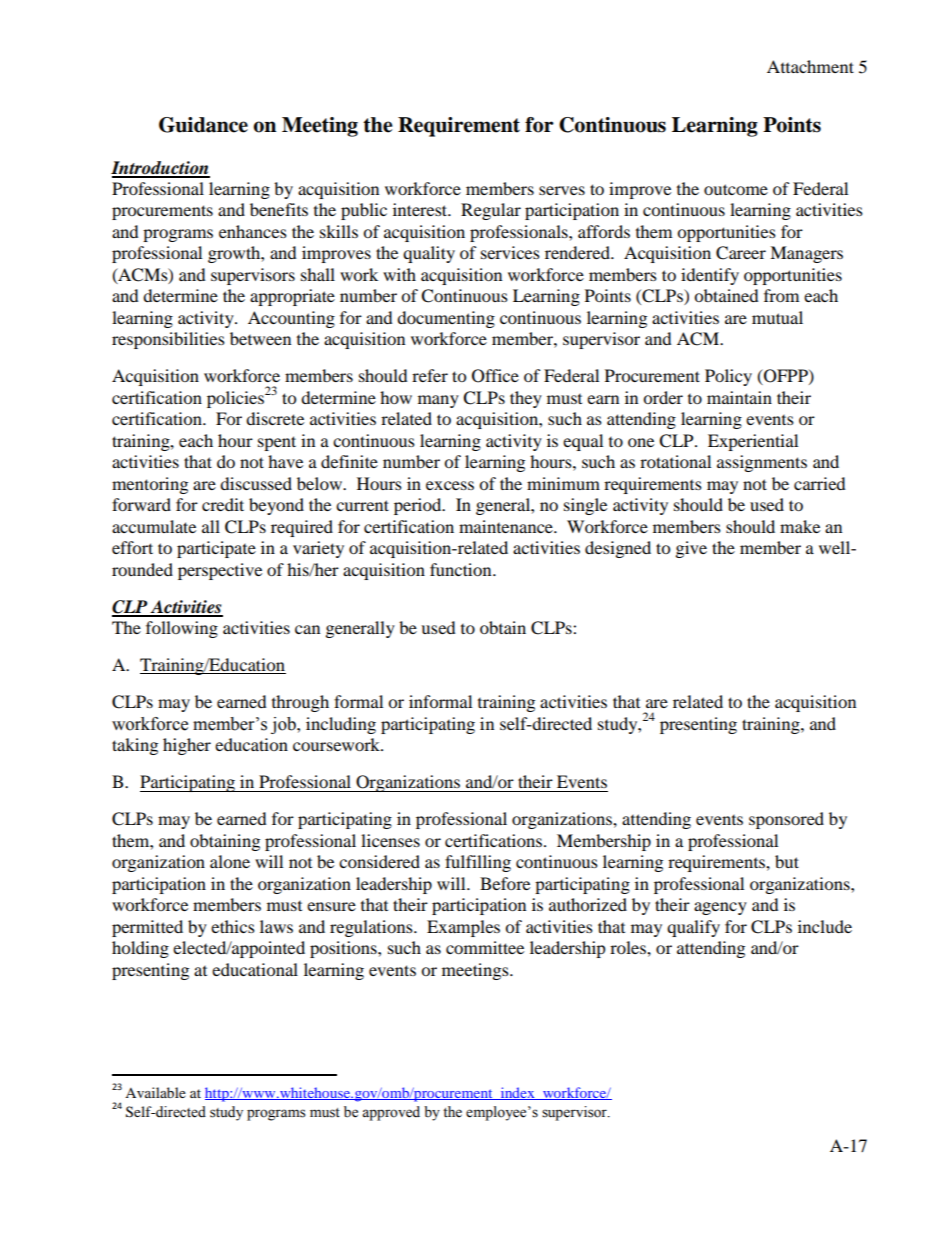  Describe the element at coordinates (691, 549) in the page. I see `give` at that location.
